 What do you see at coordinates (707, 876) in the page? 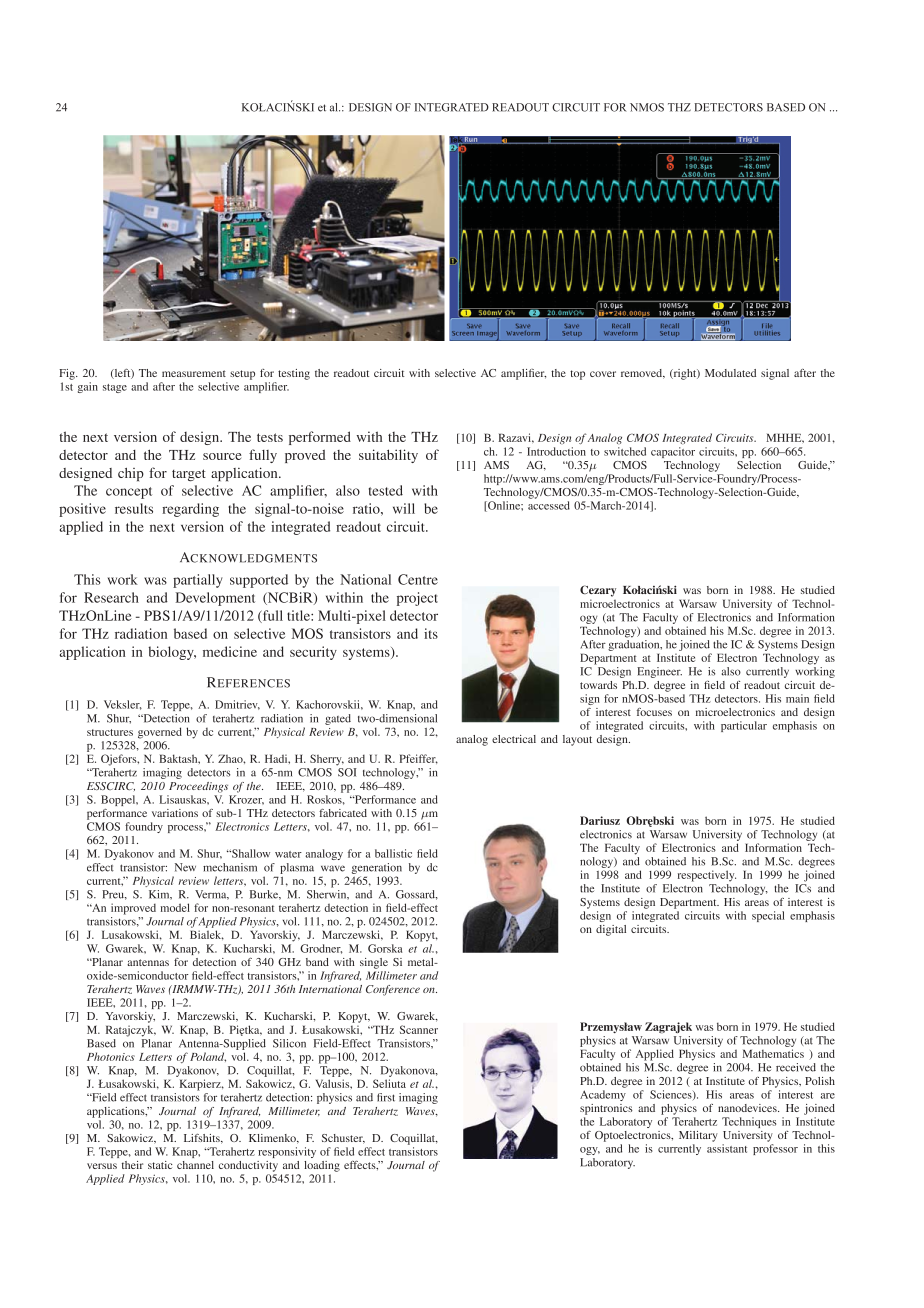
I see `respectively` at bounding box center [707, 876].
